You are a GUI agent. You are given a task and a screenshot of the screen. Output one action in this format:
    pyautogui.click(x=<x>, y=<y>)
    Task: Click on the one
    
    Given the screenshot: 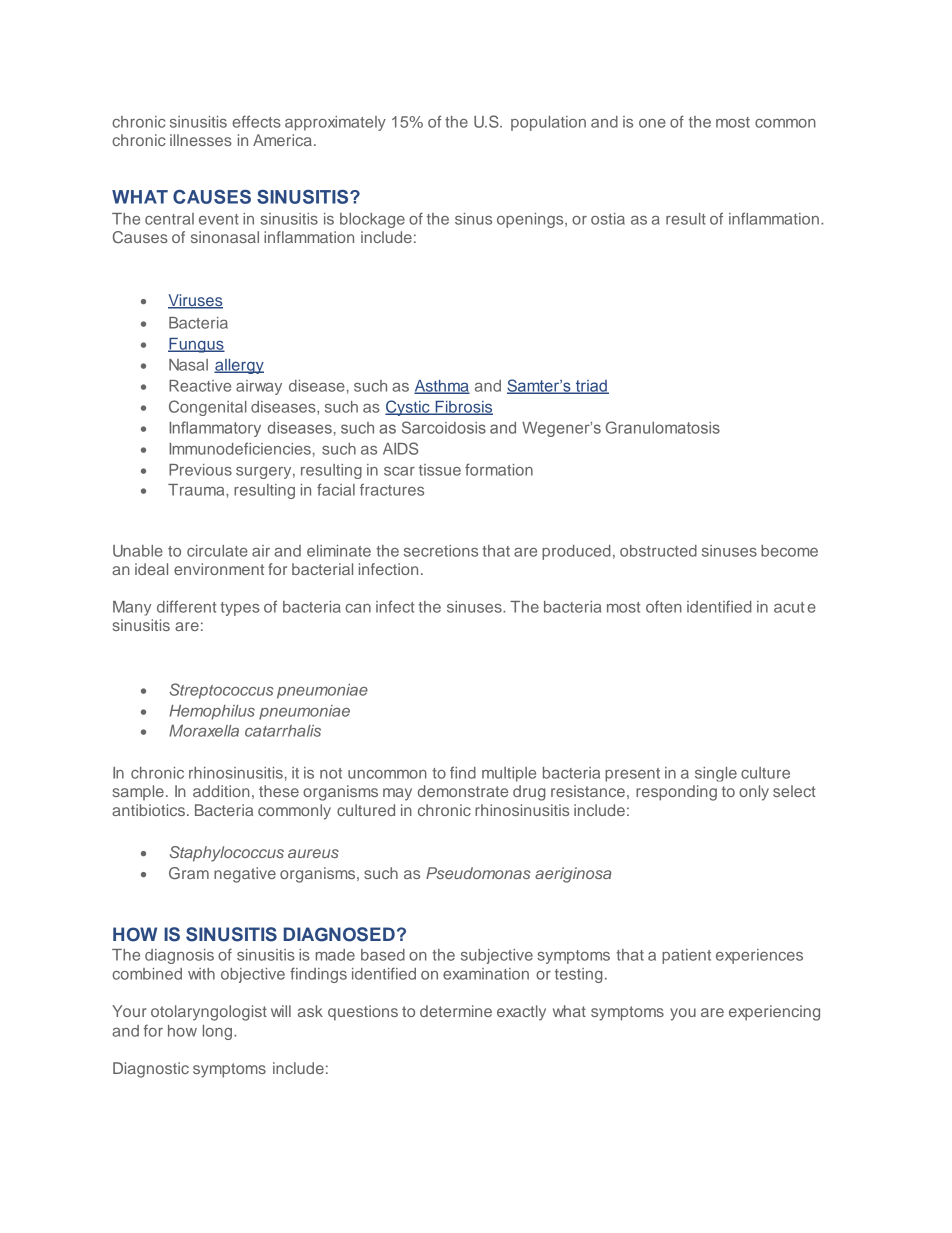 What is the action you would take?
    pyautogui.click(x=652, y=123)
